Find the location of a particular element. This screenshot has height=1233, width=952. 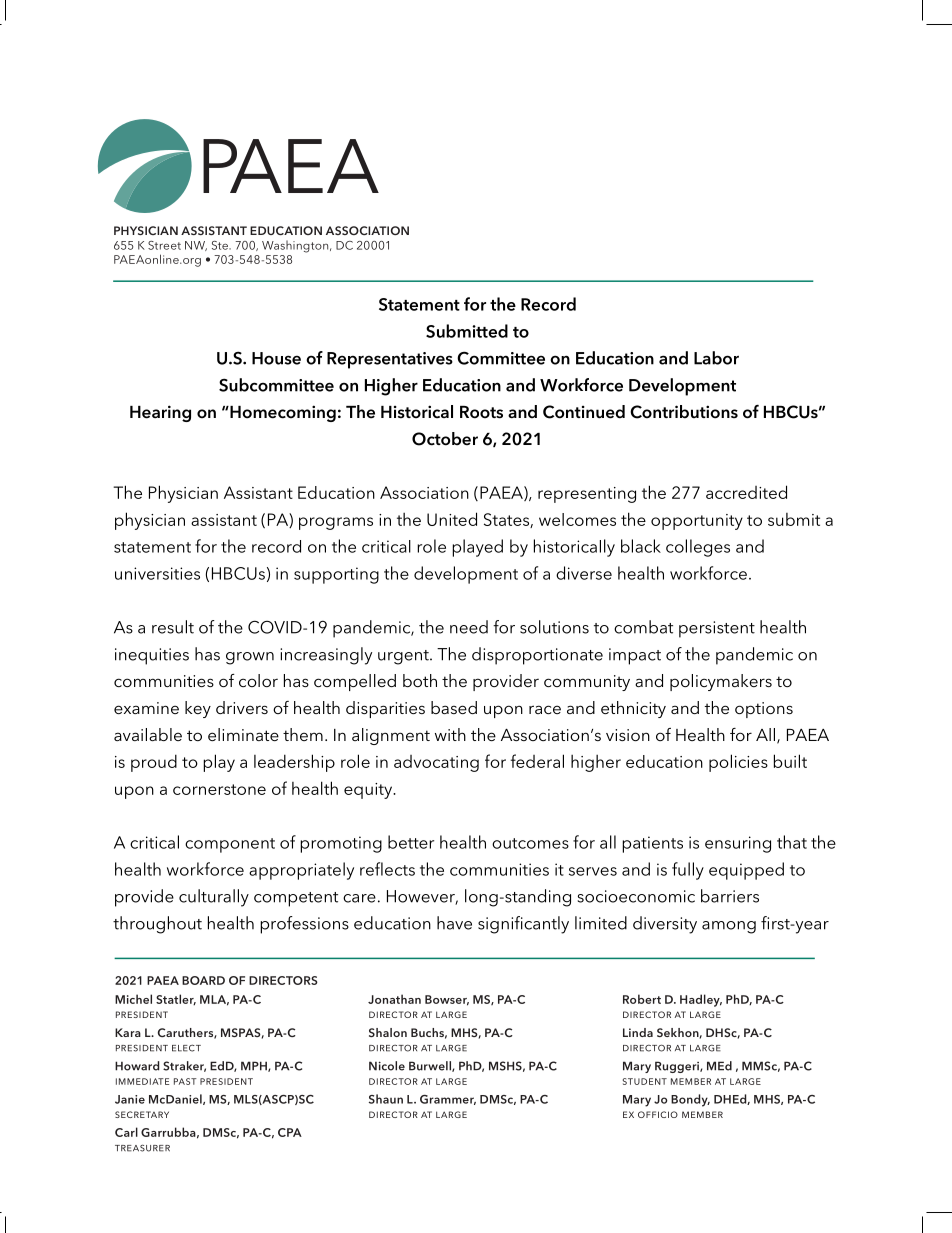

Labor is located at coordinates (716, 358).
